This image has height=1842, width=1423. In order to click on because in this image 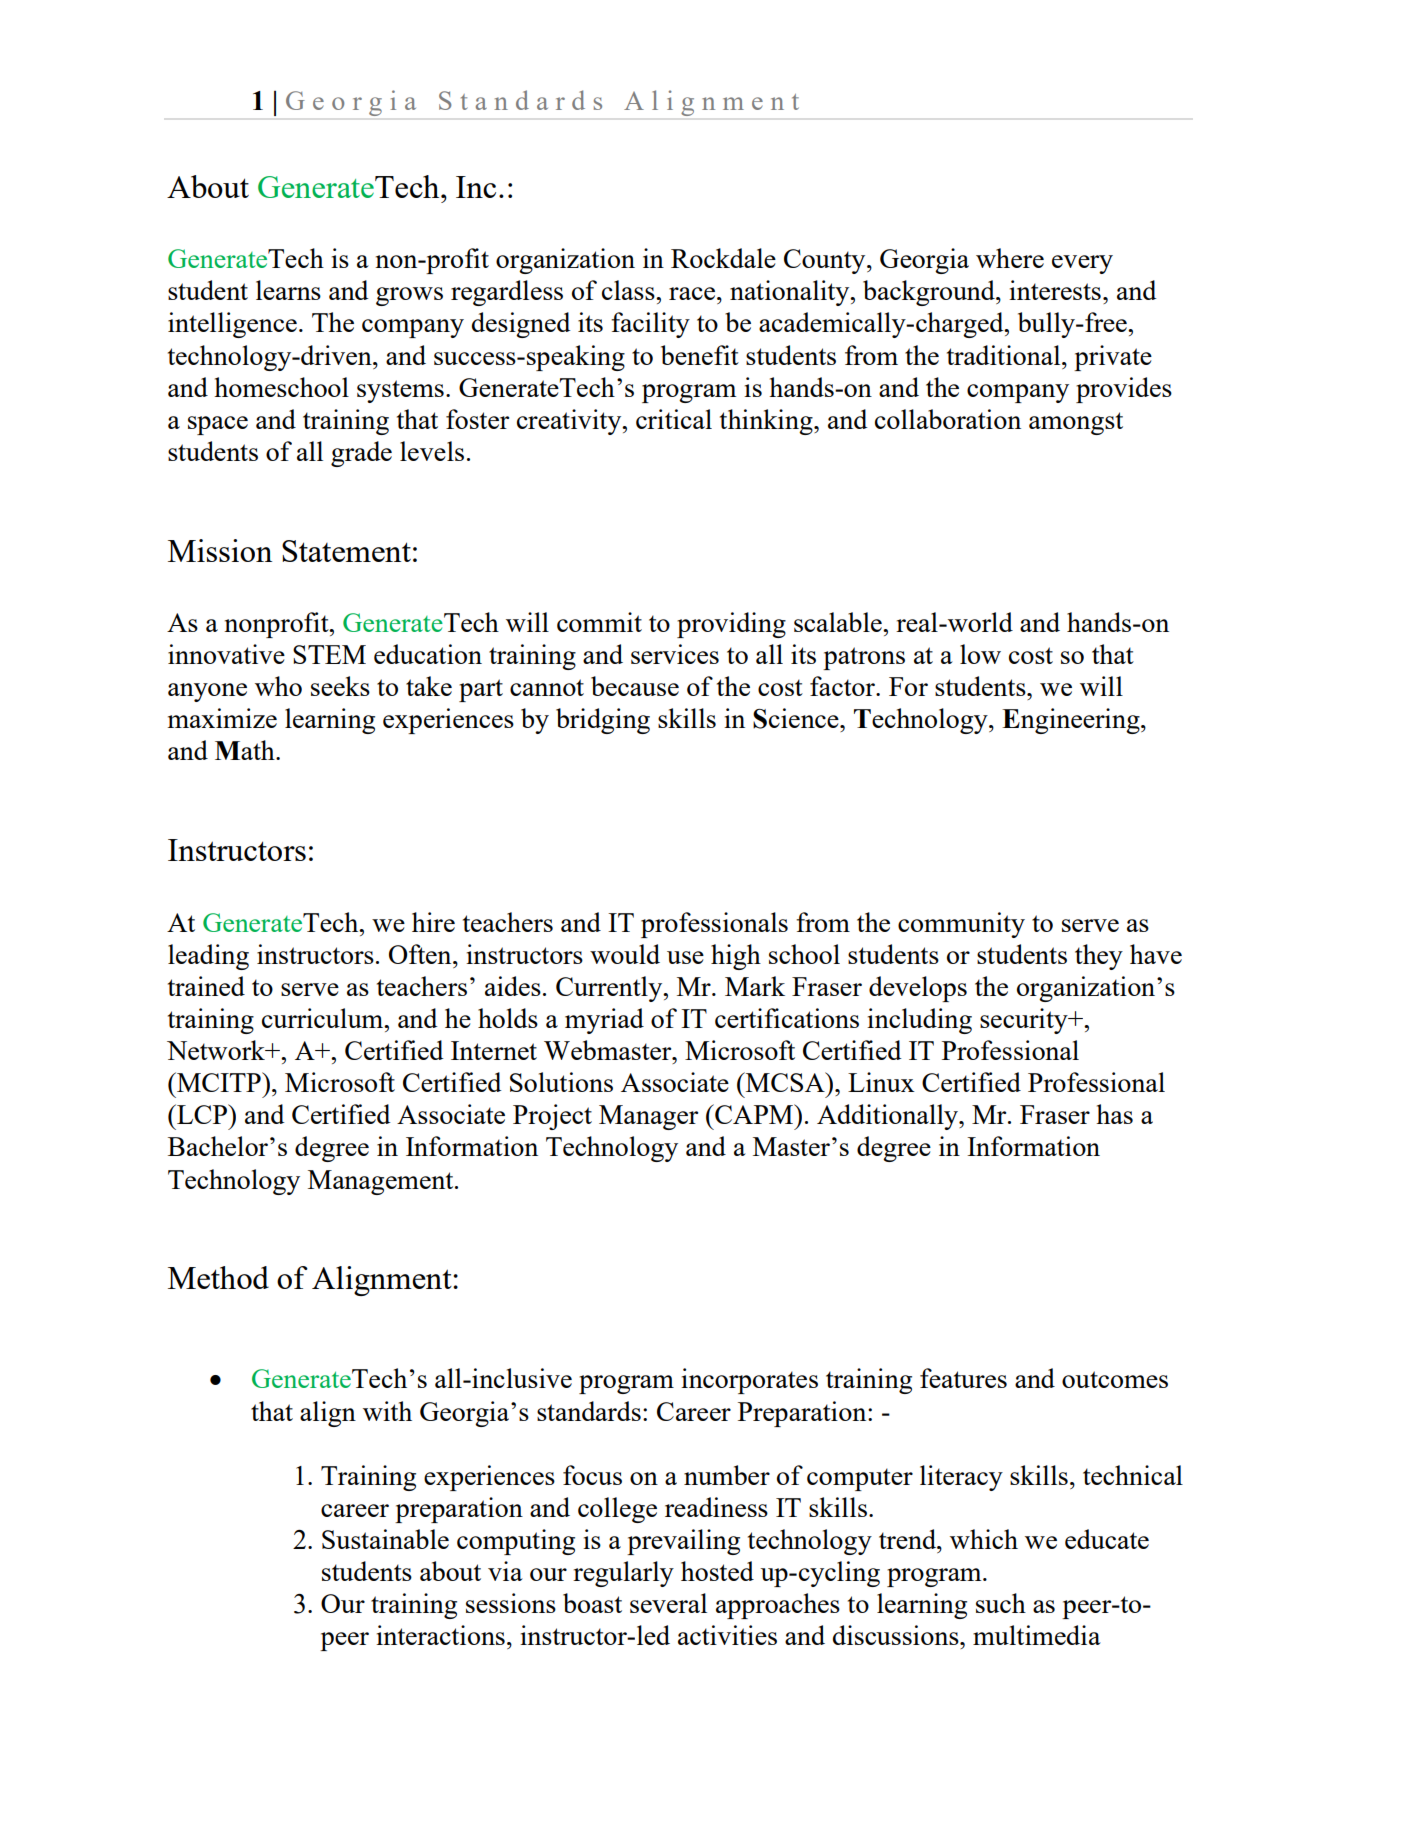, I will do `click(635, 686)`.
